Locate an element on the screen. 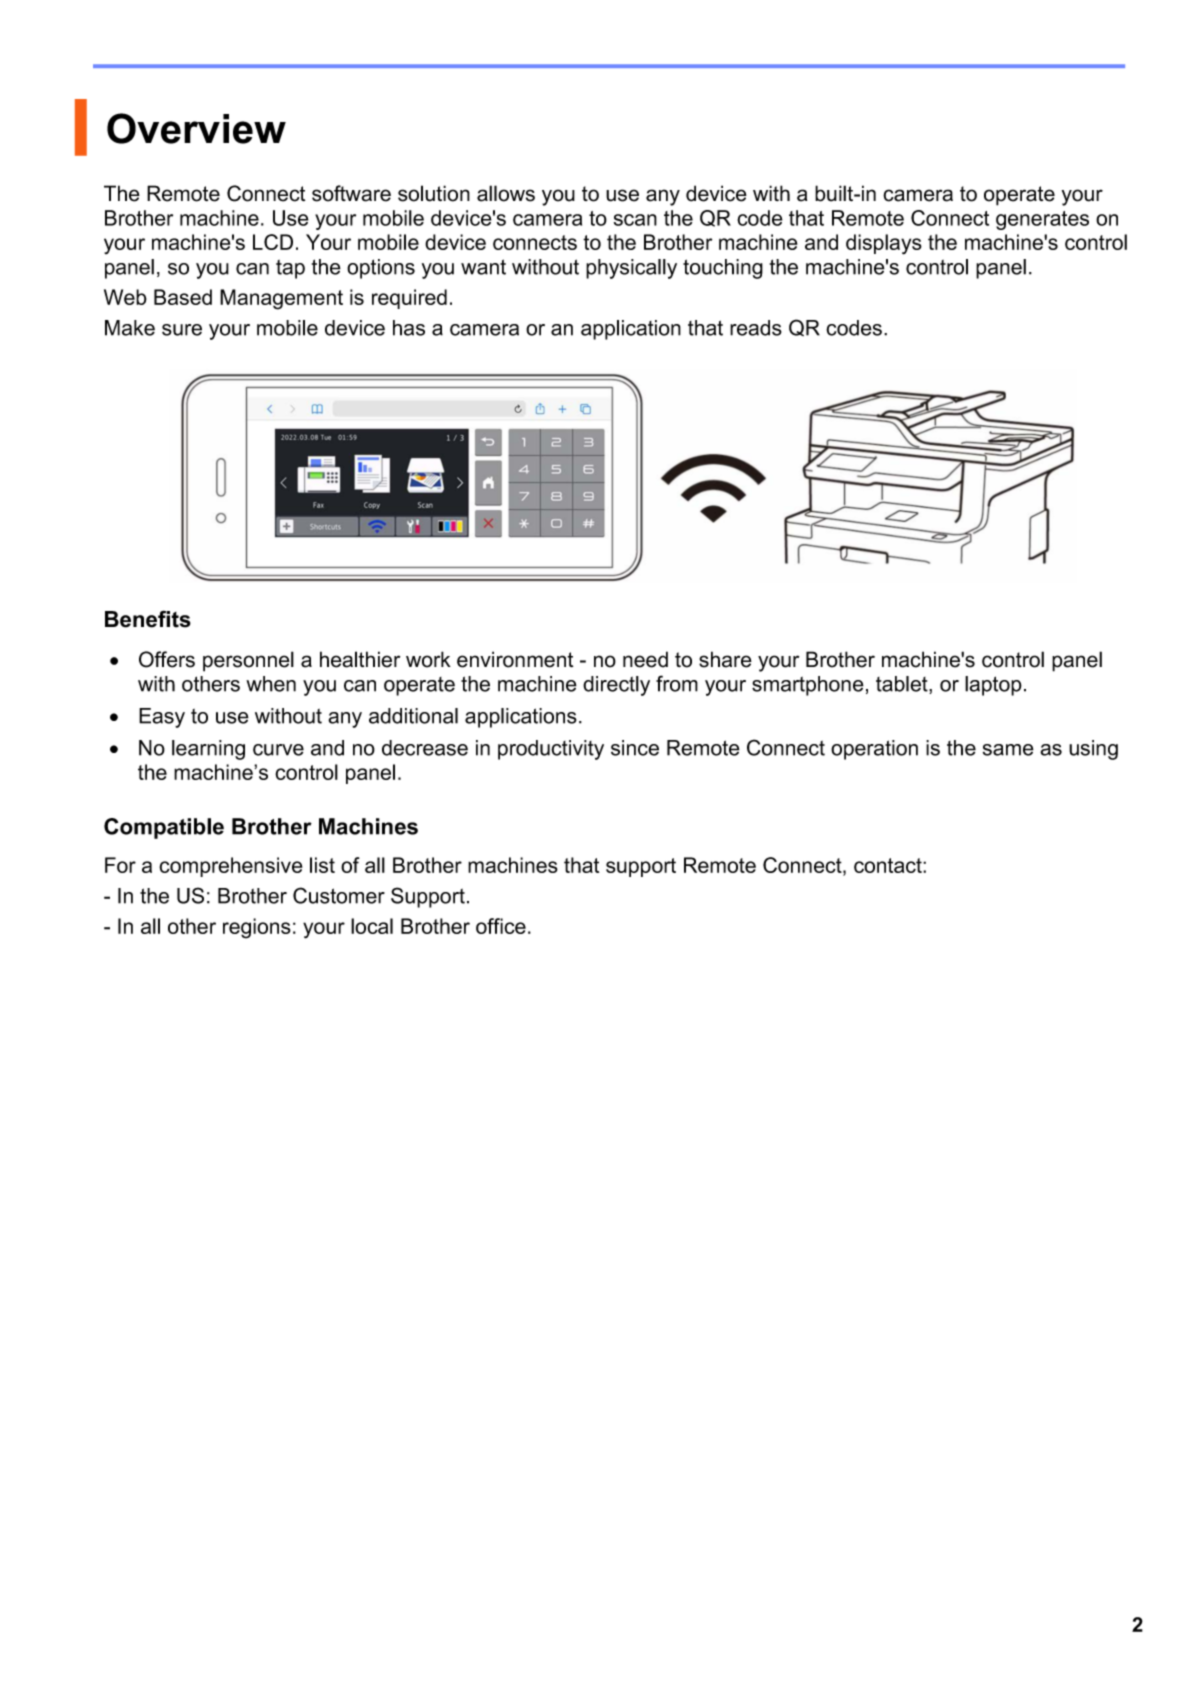 This screenshot has width=1204, height=1704. Overview is located at coordinates (196, 128).
